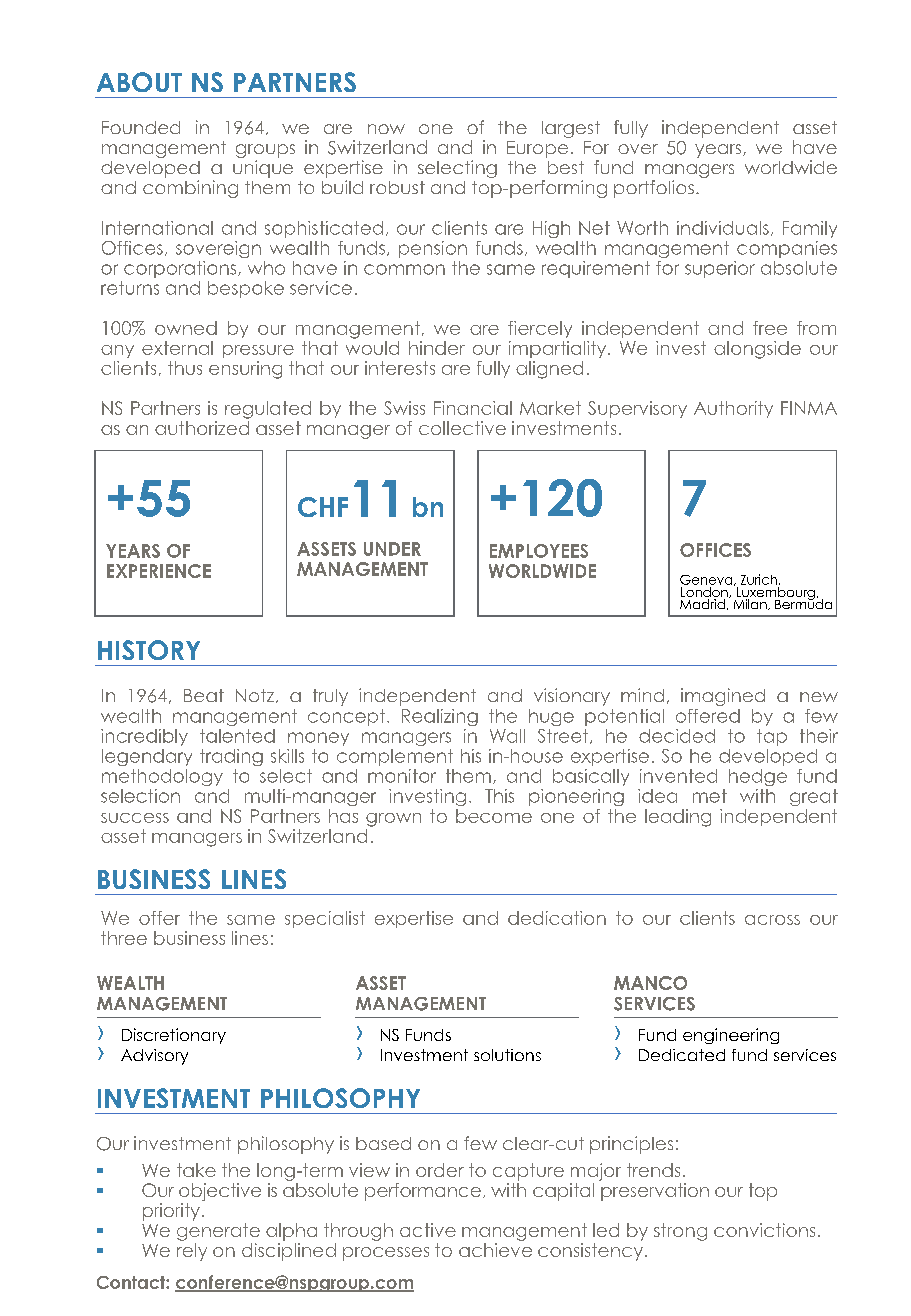 This screenshot has height=1316, width=911. What do you see at coordinates (428, 1230) in the screenshot?
I see `active` at bounding box center [428, 1230].
